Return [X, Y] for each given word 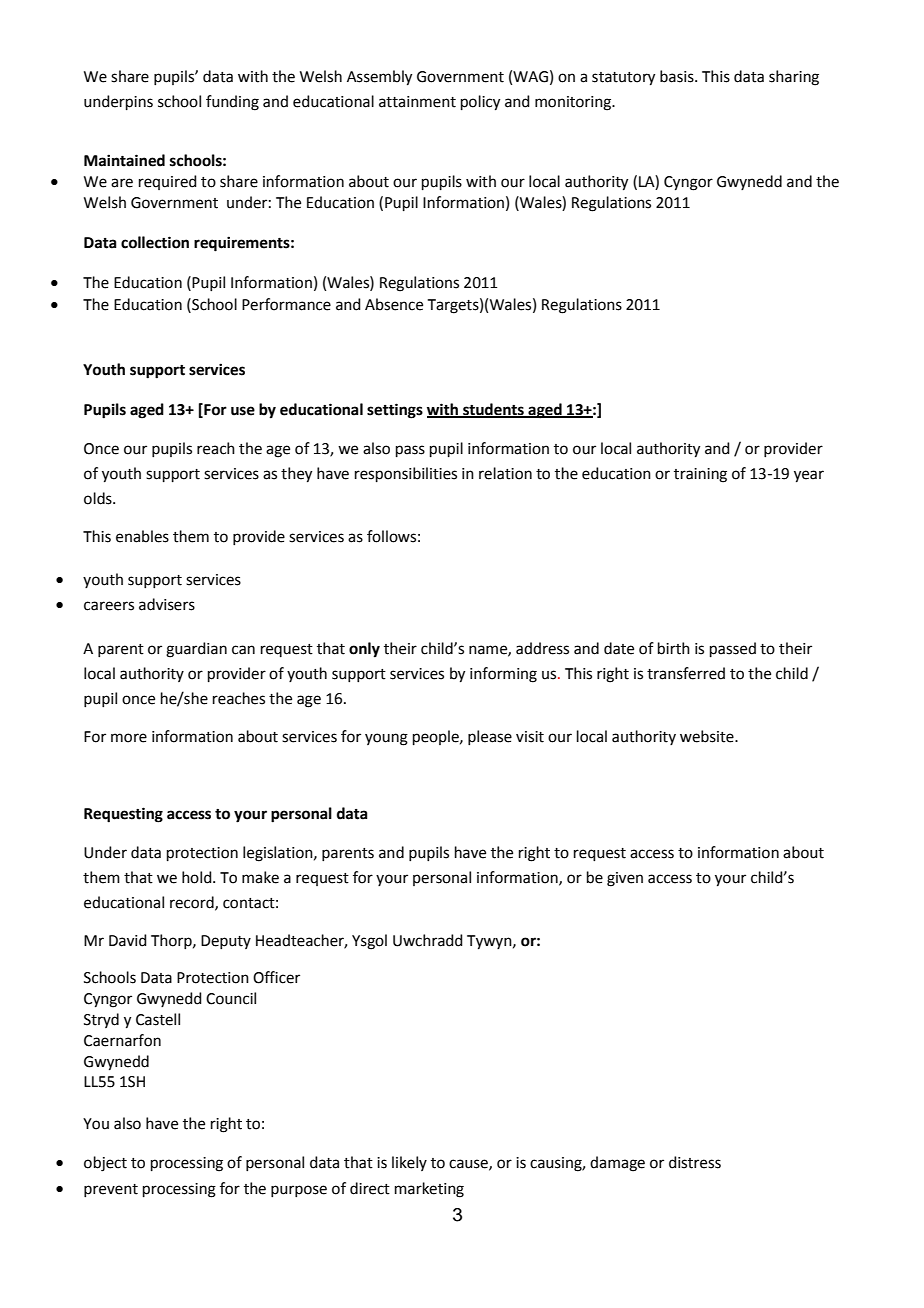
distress [695, 1162]
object [105, 1164]
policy [480, 103]
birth [674, 648]
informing [503, 675]
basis [678, 76]
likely [409, 1163]
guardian [196, 650]
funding [232, 103]
